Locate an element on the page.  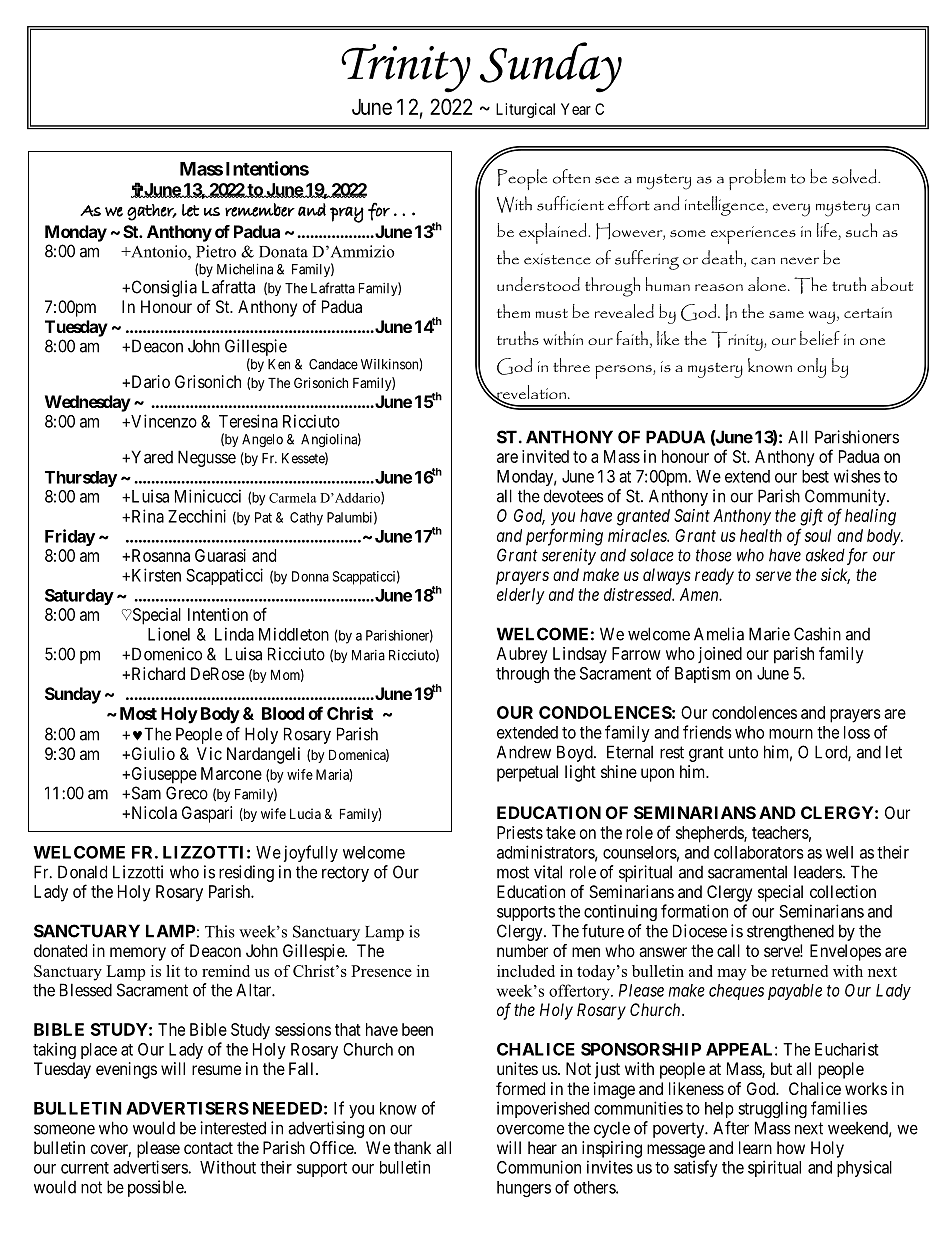
Aubrey is located at coordinates (522, 655).
